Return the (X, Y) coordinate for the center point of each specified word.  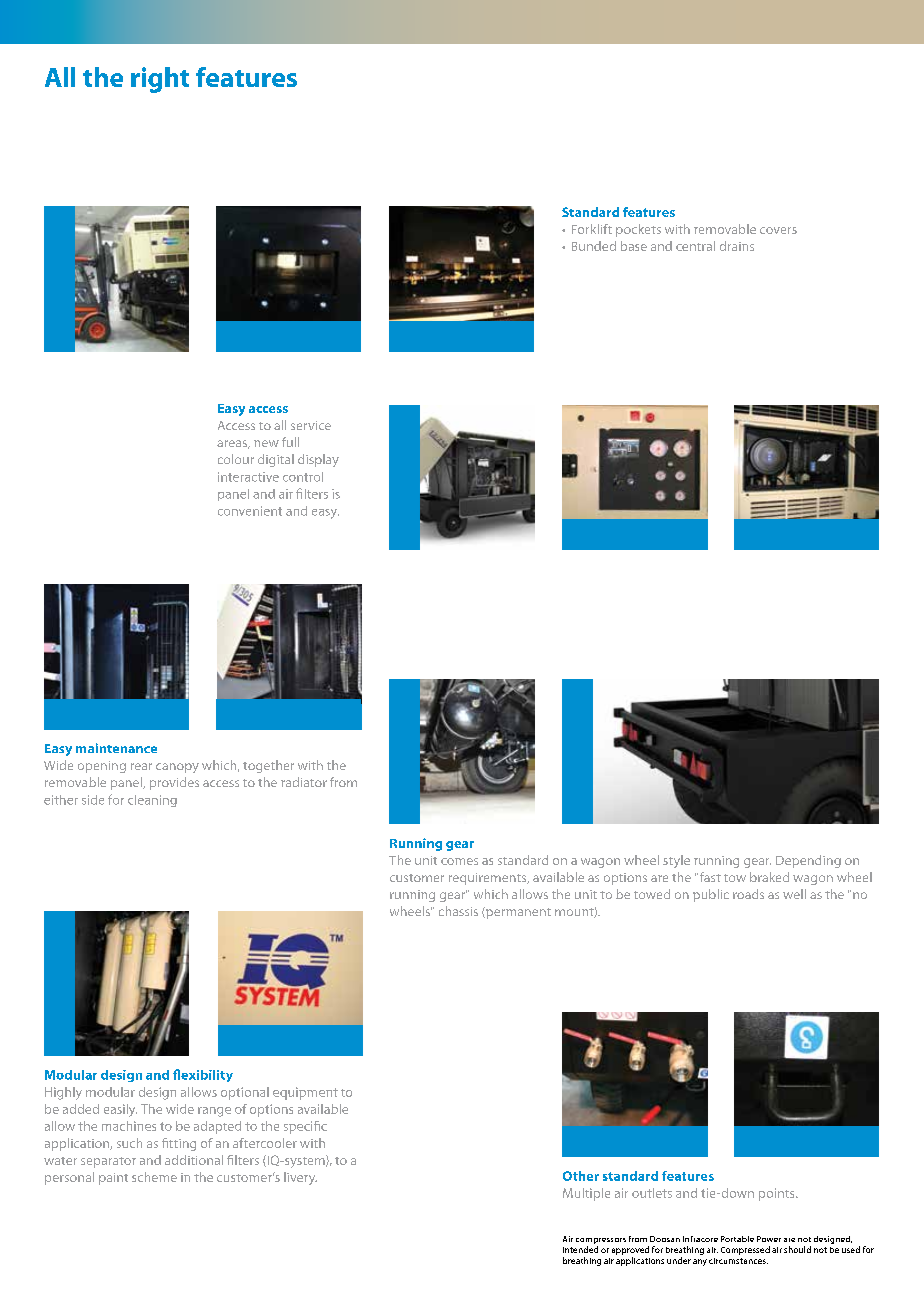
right (160, 80)
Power (769, 1239)
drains (737, 246)
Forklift (592, 229)
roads (748, 894)
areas (233, 444)
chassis (458, 911)
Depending (808, 861)
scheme (154, 1177)
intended (580, 1249)
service (311, 425)
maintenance (116, 748)
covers (778, 230)
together (268, 766)
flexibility (203, 1075)
